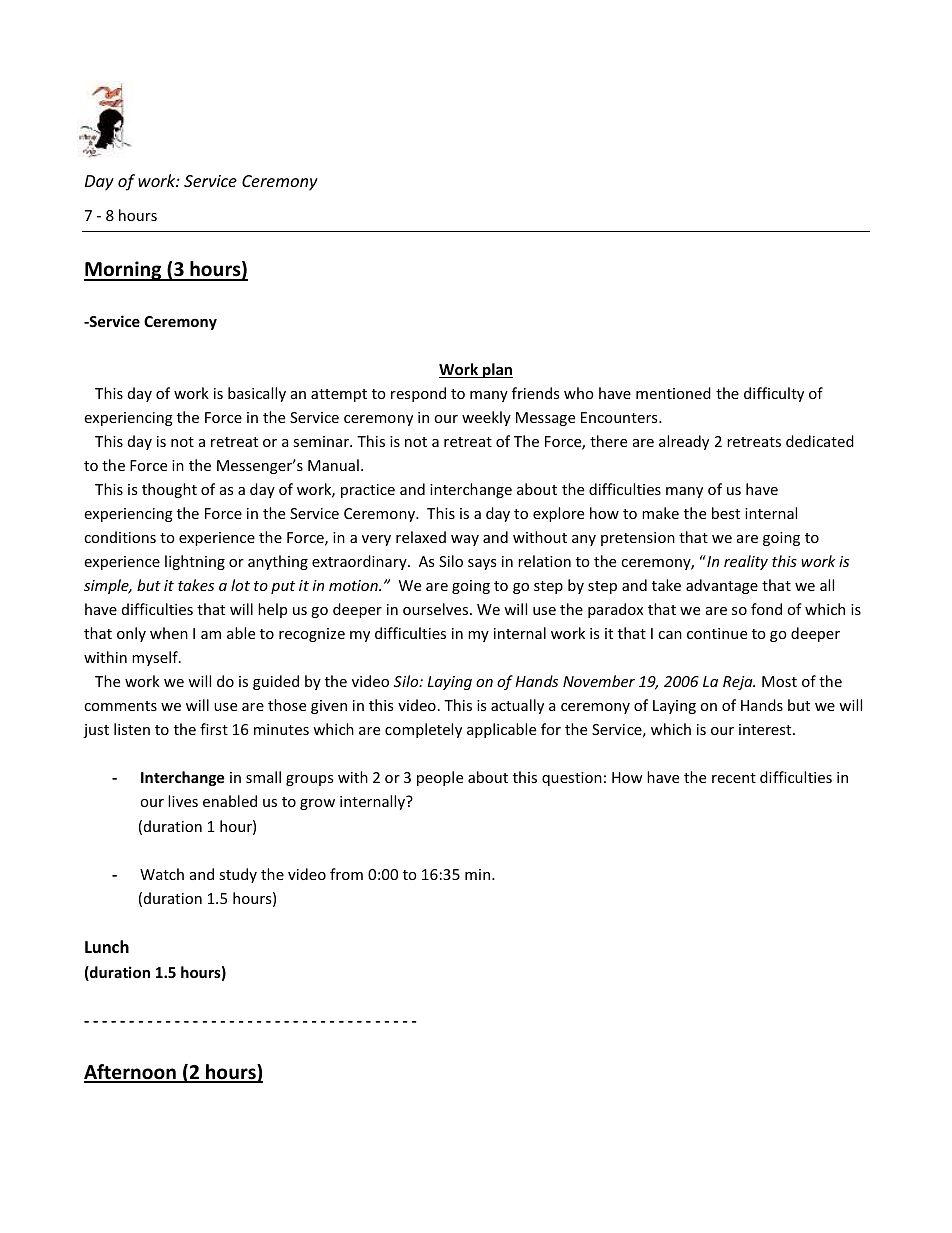 The height and width of the document is (1233, 952). What do you see at coordinates (124, 271) in the document?
I see `Morning` at bounding box center [124, 271].
